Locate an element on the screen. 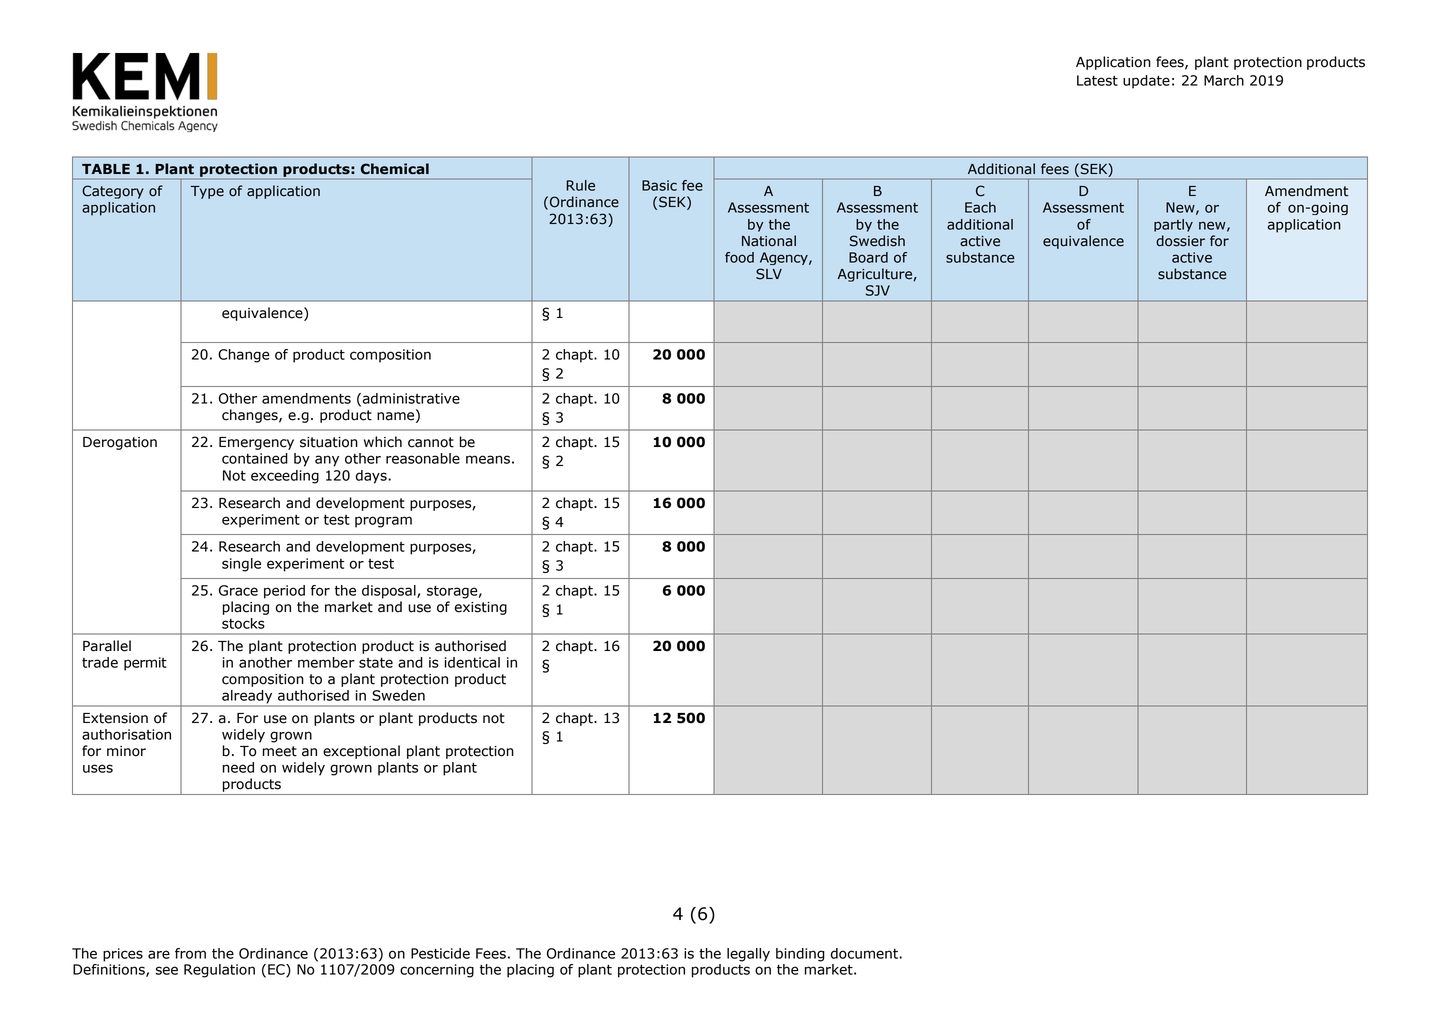 Image resolution: width=1437 pixels, height=1016 pixels. TABLE is located at coordinates (106, 169).
